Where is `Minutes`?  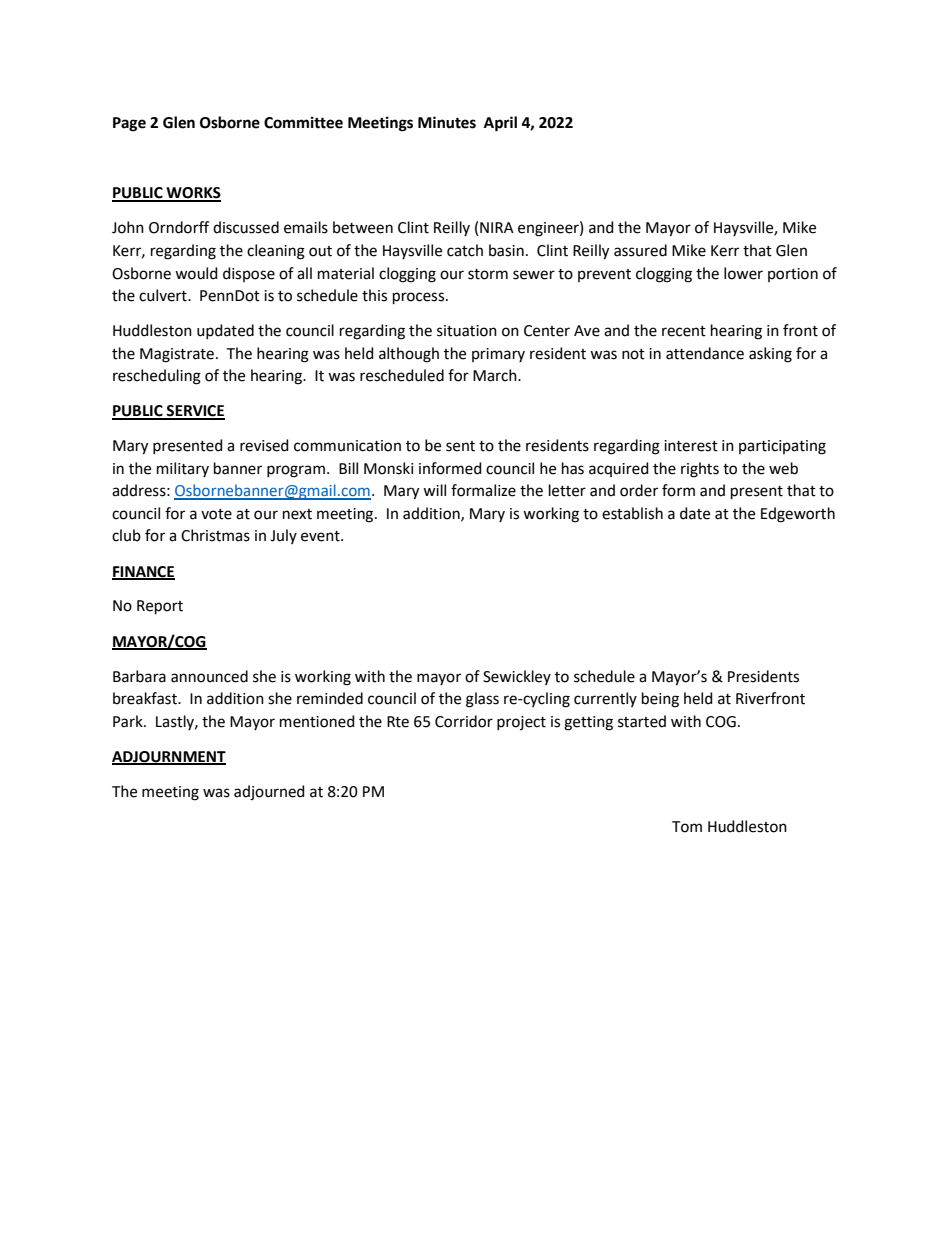 Minutes is located at coordinates (447, 122).
